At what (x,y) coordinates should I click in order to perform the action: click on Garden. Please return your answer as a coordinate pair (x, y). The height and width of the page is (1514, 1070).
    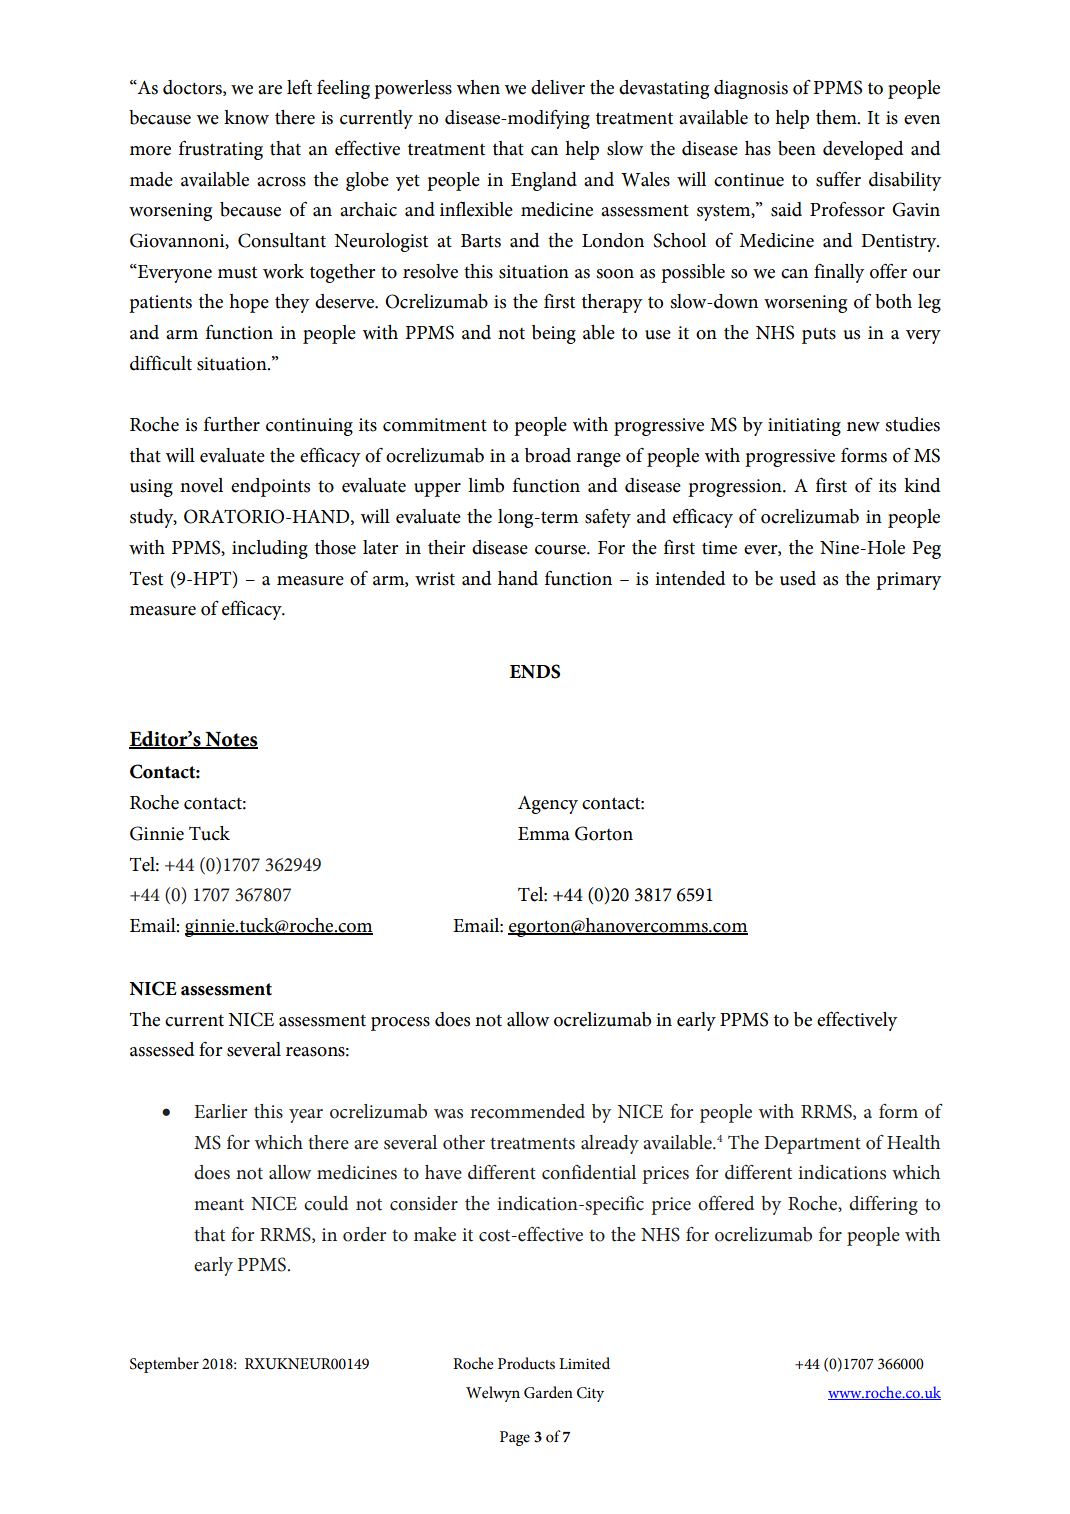
    Looking at the image, I should click on (548, 1392).
